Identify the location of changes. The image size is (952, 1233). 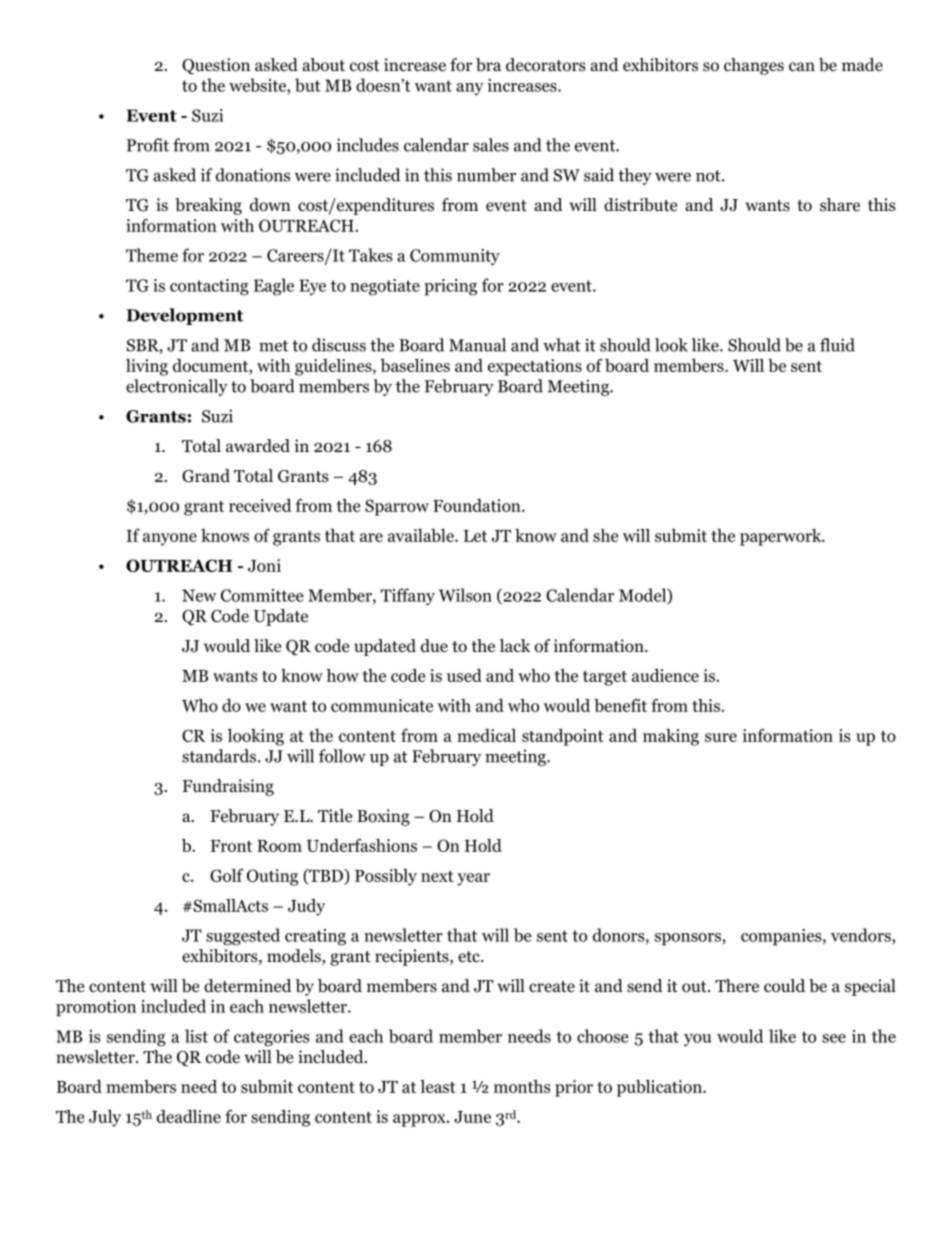
(754, 66).
